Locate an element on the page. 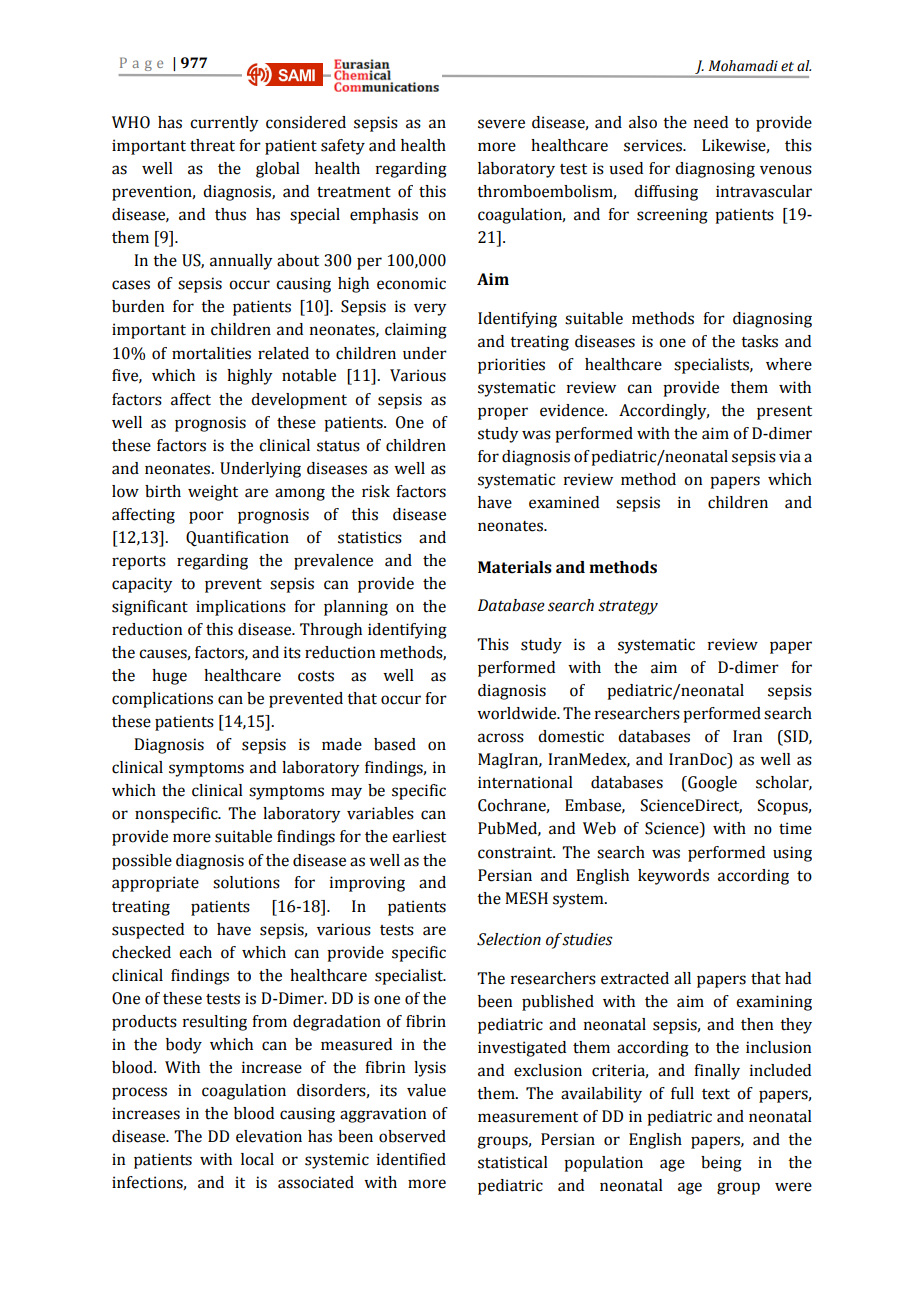 This image has height=1308, width=924. identified is located at coordinates (411, 1159).
